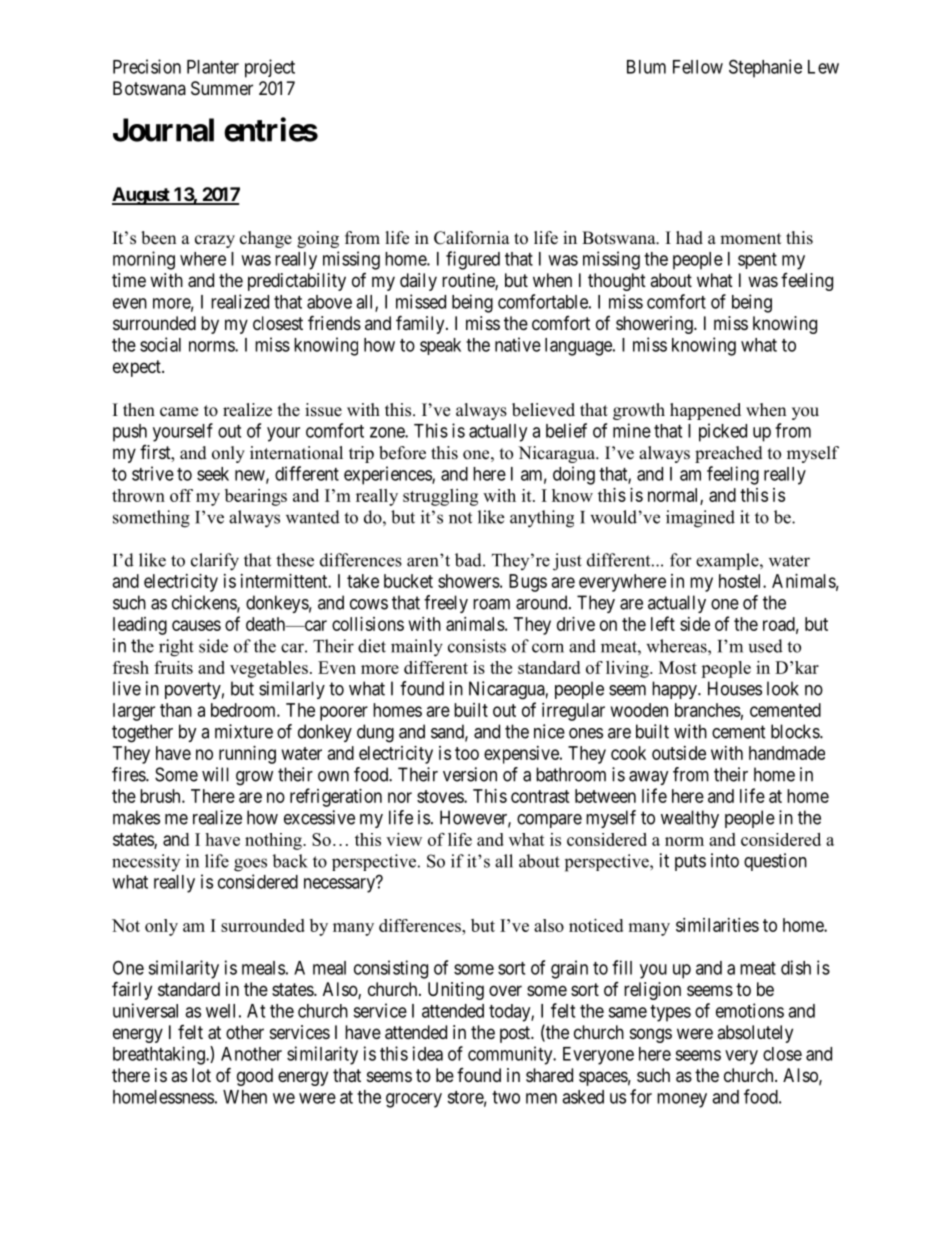 Image resolution: width=952 pixels, height=1233 pixels. What do you see at coordinates (201, 1075) in the screenshot?
I see `lot` at bounding box center [201, 1075].
